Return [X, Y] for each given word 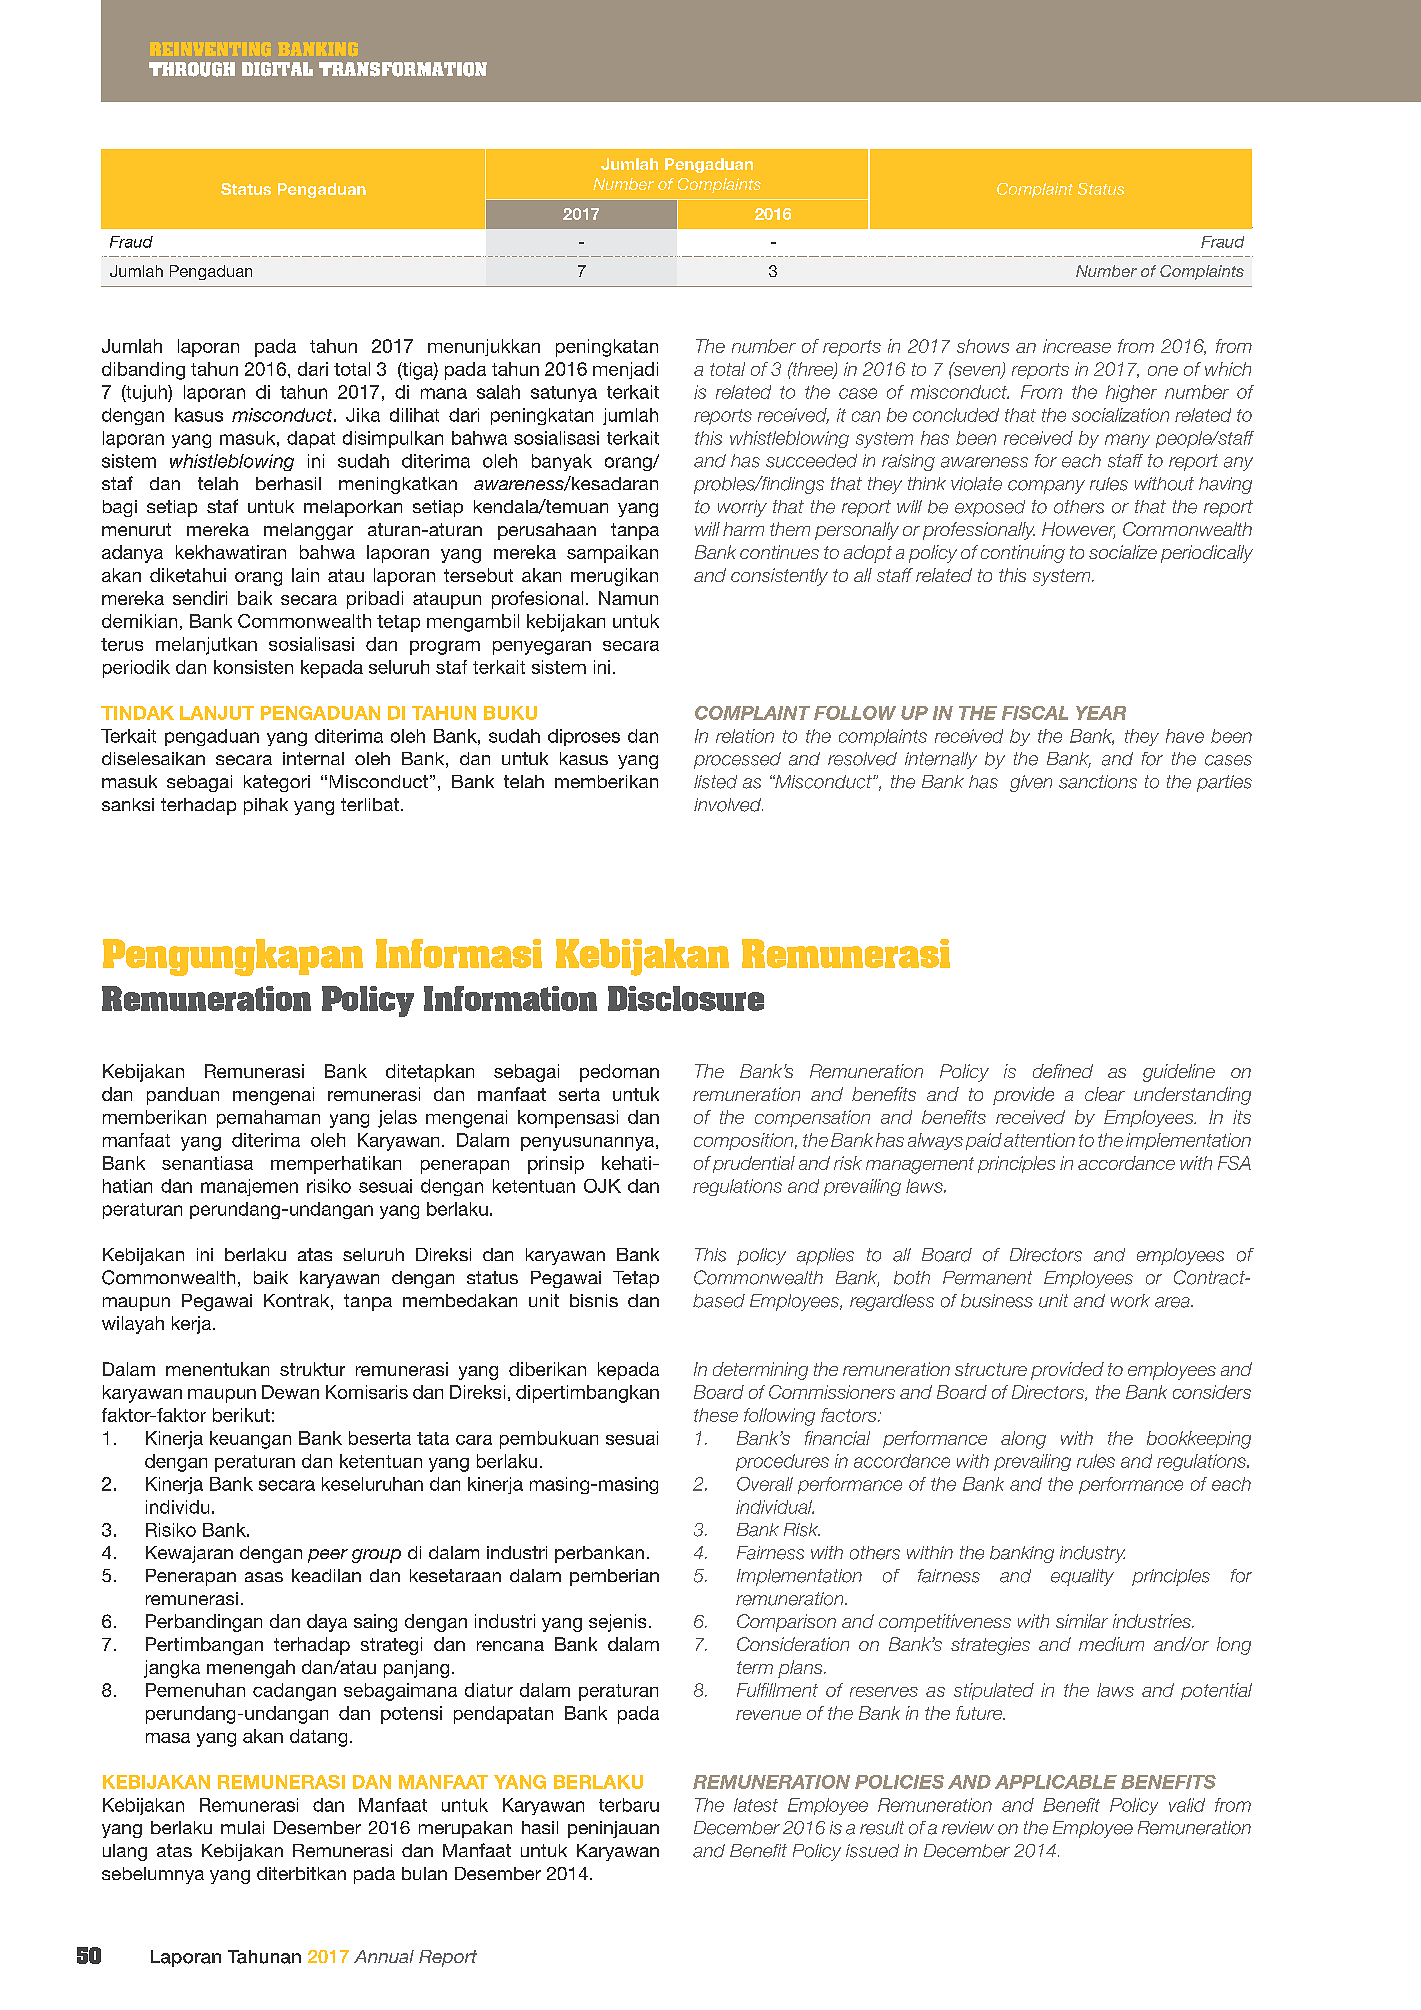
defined [1063, 1071]
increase [1077, 346]
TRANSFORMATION [403, 69]
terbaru [629, 1805]
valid [1187, 1805]
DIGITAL [277, 69]
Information [510, 998]
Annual [384, 1956]
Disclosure [686, 998]
